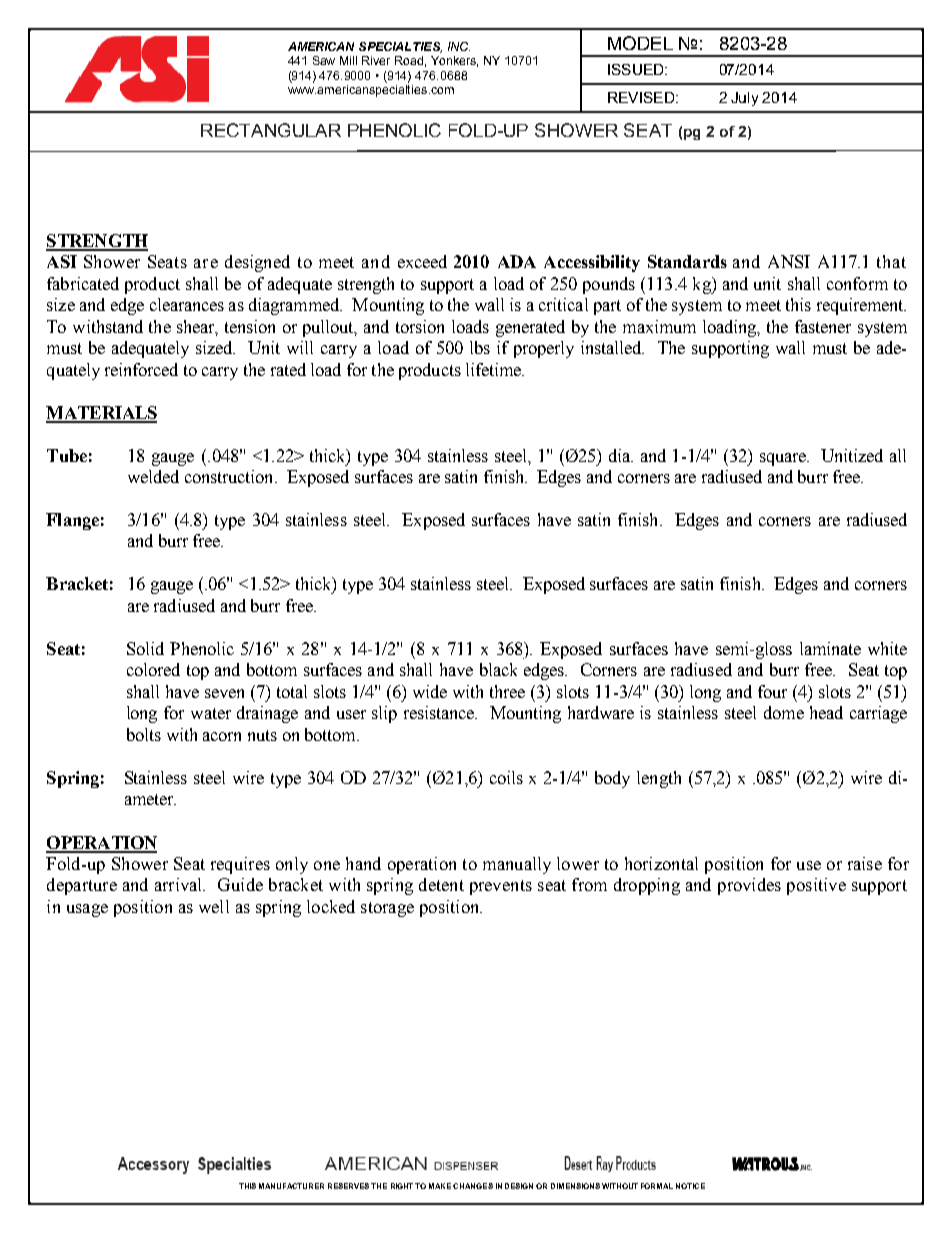 The height and width of the screenshot is (1233, 952). I want to click on RECTANGULAR, so click(271, 130).
